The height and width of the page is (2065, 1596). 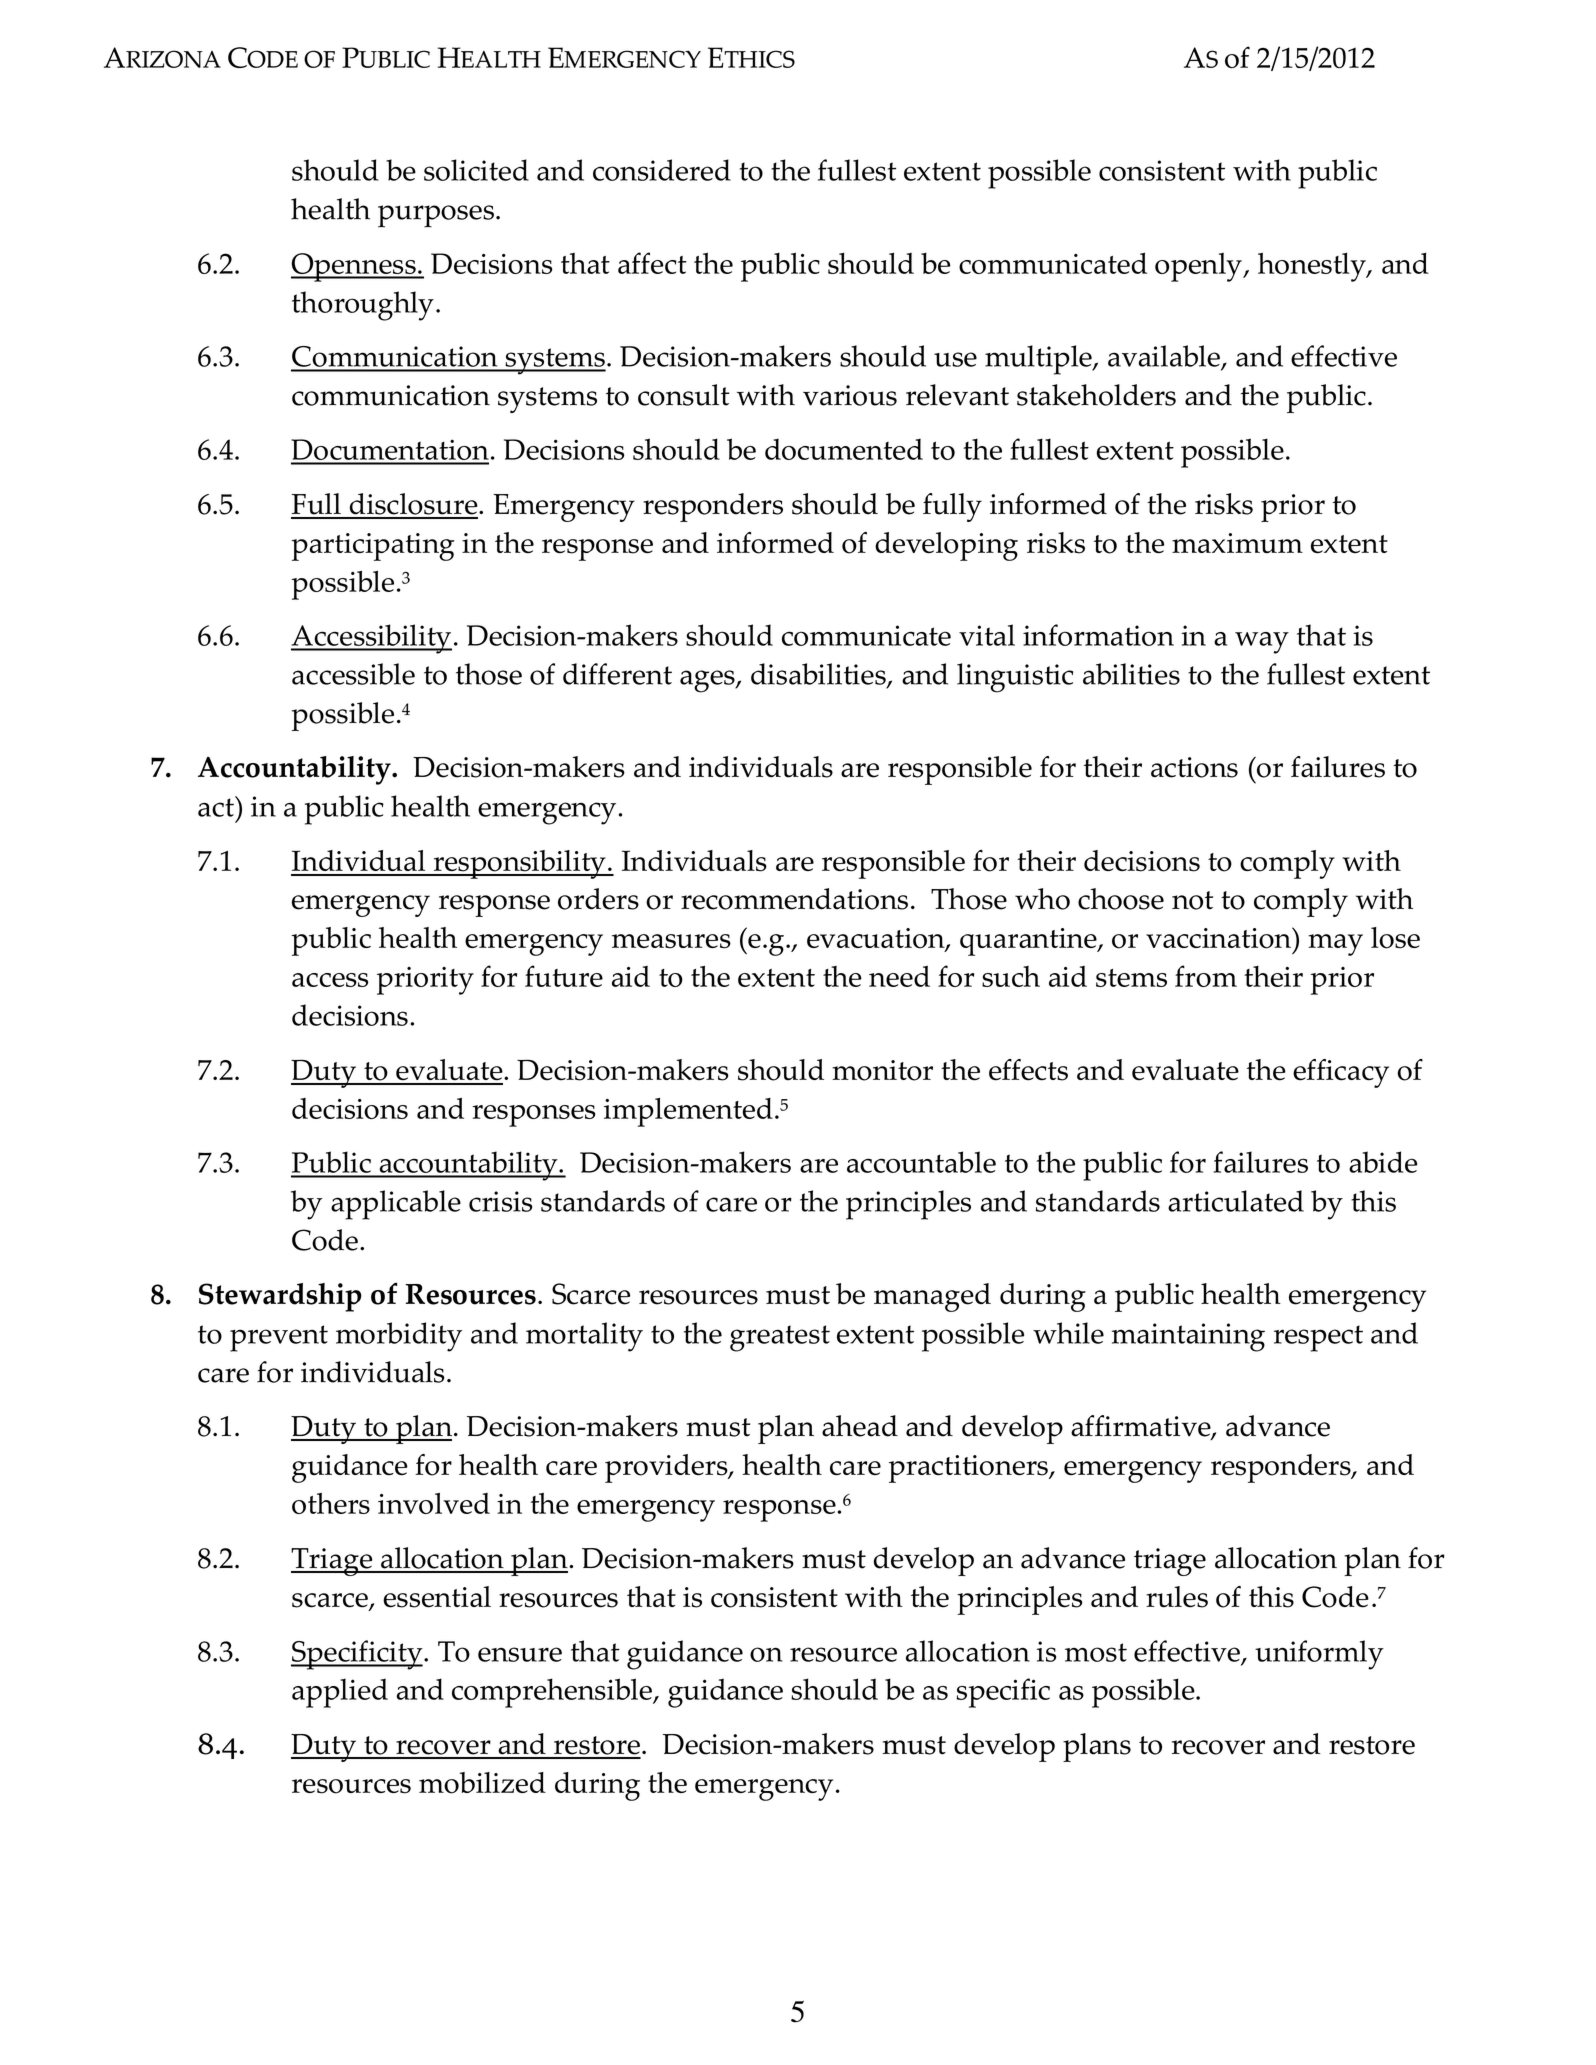 I want to click on applied, so click(x=340, y=1693).
